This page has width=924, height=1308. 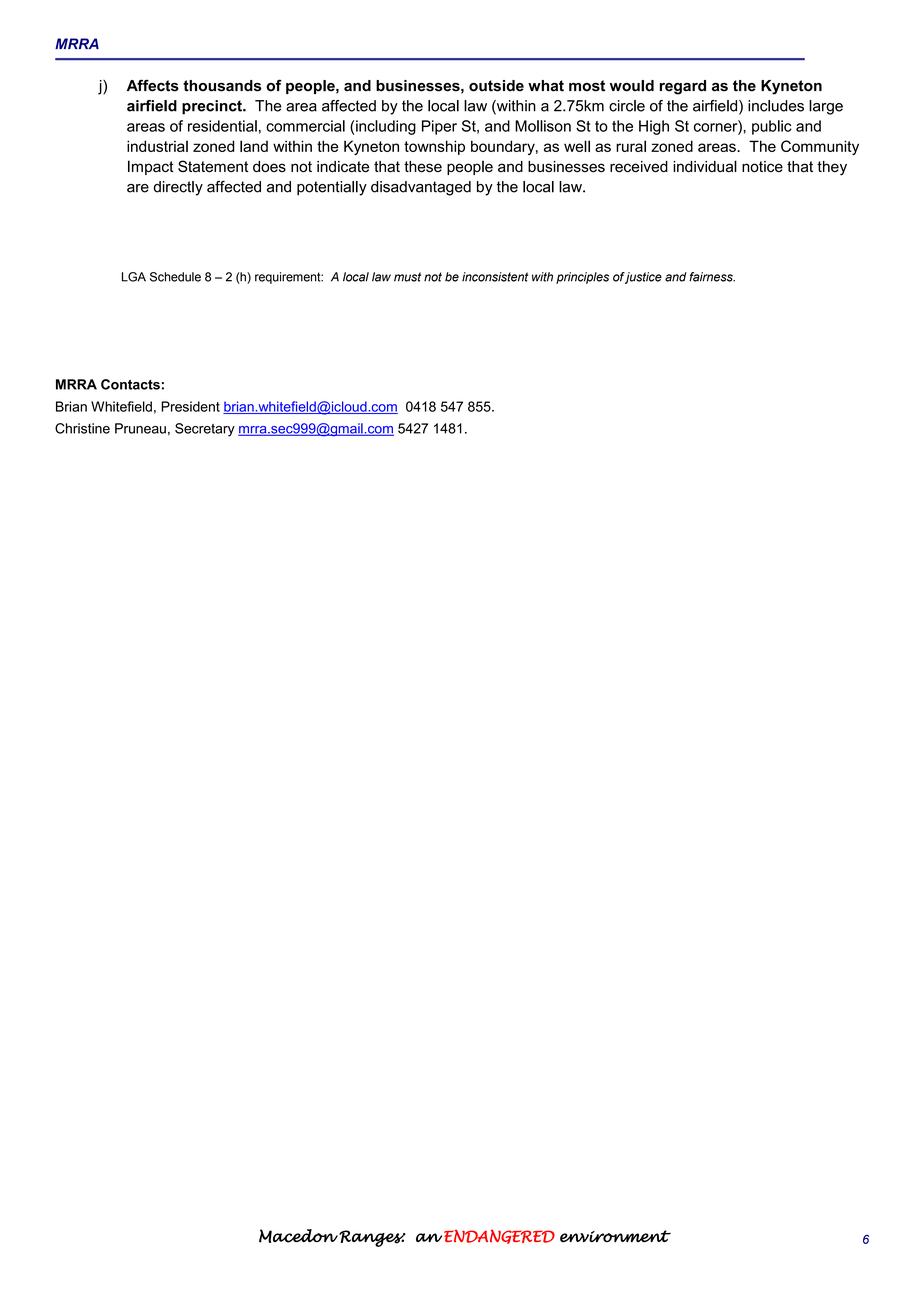 What do you see at coordinates (643, 278) in the page?
I see `justice` at bounding box center [643, 278].
